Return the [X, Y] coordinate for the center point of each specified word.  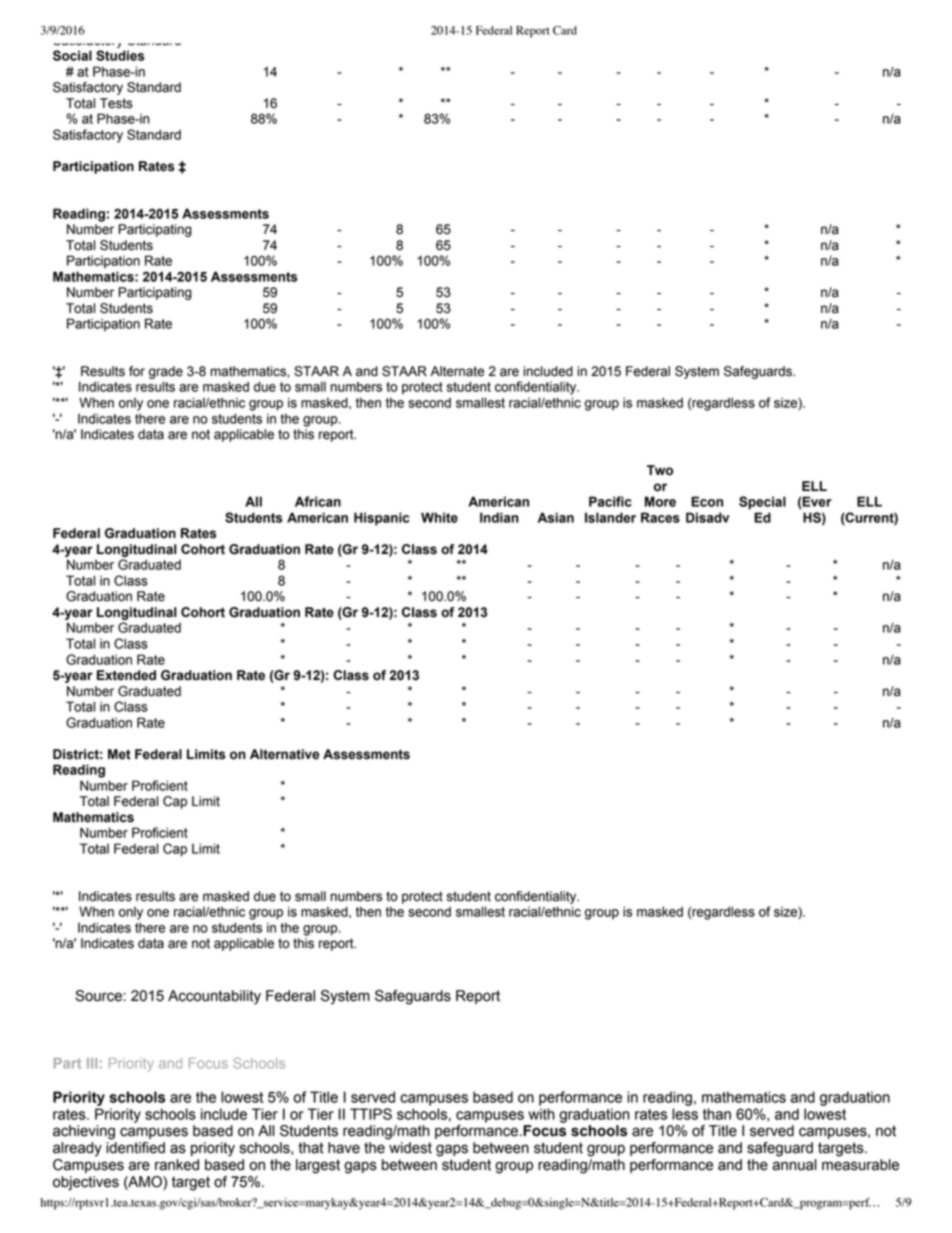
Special [762, 503]
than [717, 1114]
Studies [120, 55]
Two [660, 470]
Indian [499, 517]
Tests [116, 103]
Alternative [284, 754]
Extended [126, 675]
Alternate [457, 371]
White [439, 517]
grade [166, 372]
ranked [177, 1165]
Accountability [214, 997]
